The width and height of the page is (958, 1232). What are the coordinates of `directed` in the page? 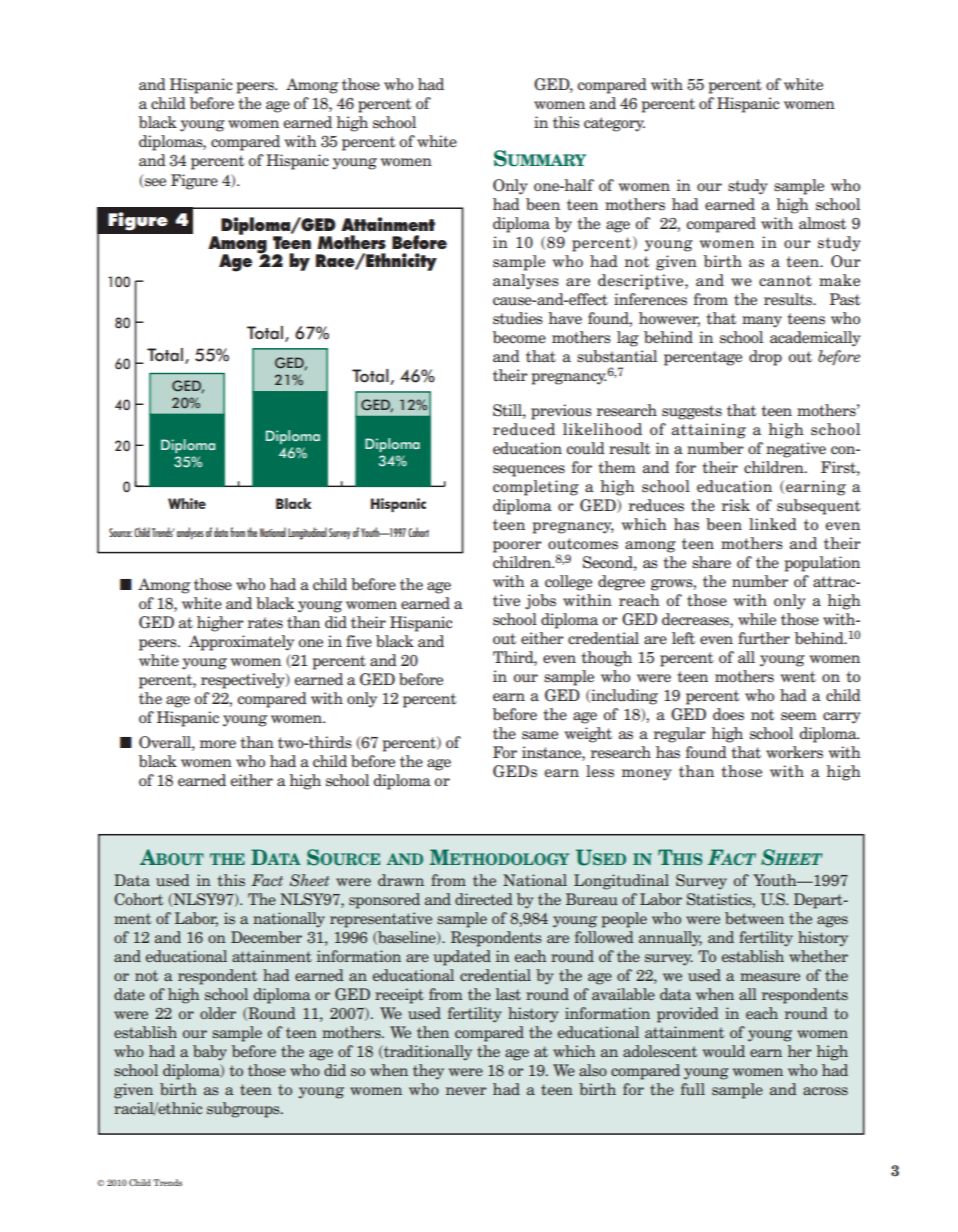 It's located at (484, 899).
